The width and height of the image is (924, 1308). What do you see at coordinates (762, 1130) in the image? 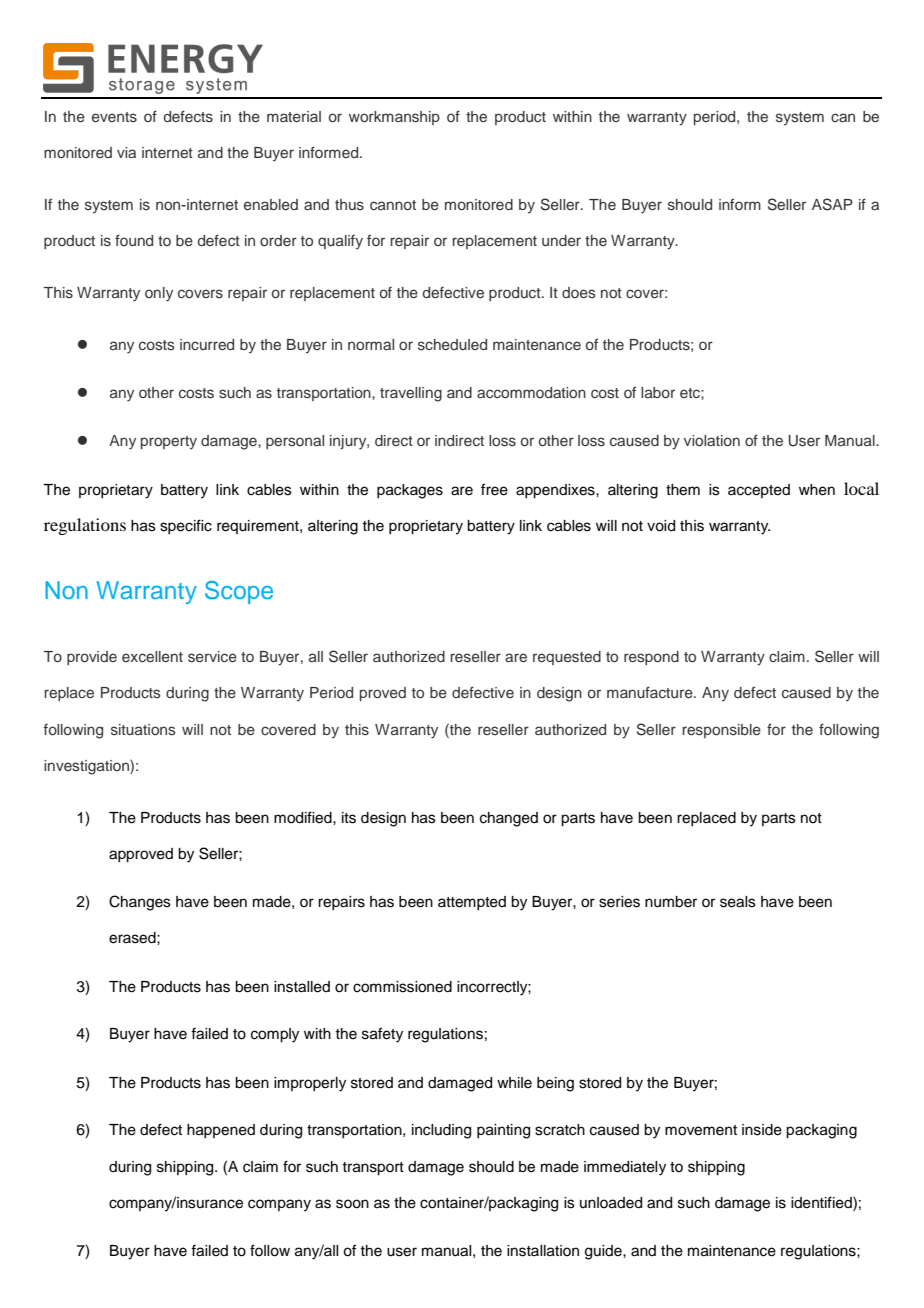
I see `inside` at bounding box center [762, 1130].
